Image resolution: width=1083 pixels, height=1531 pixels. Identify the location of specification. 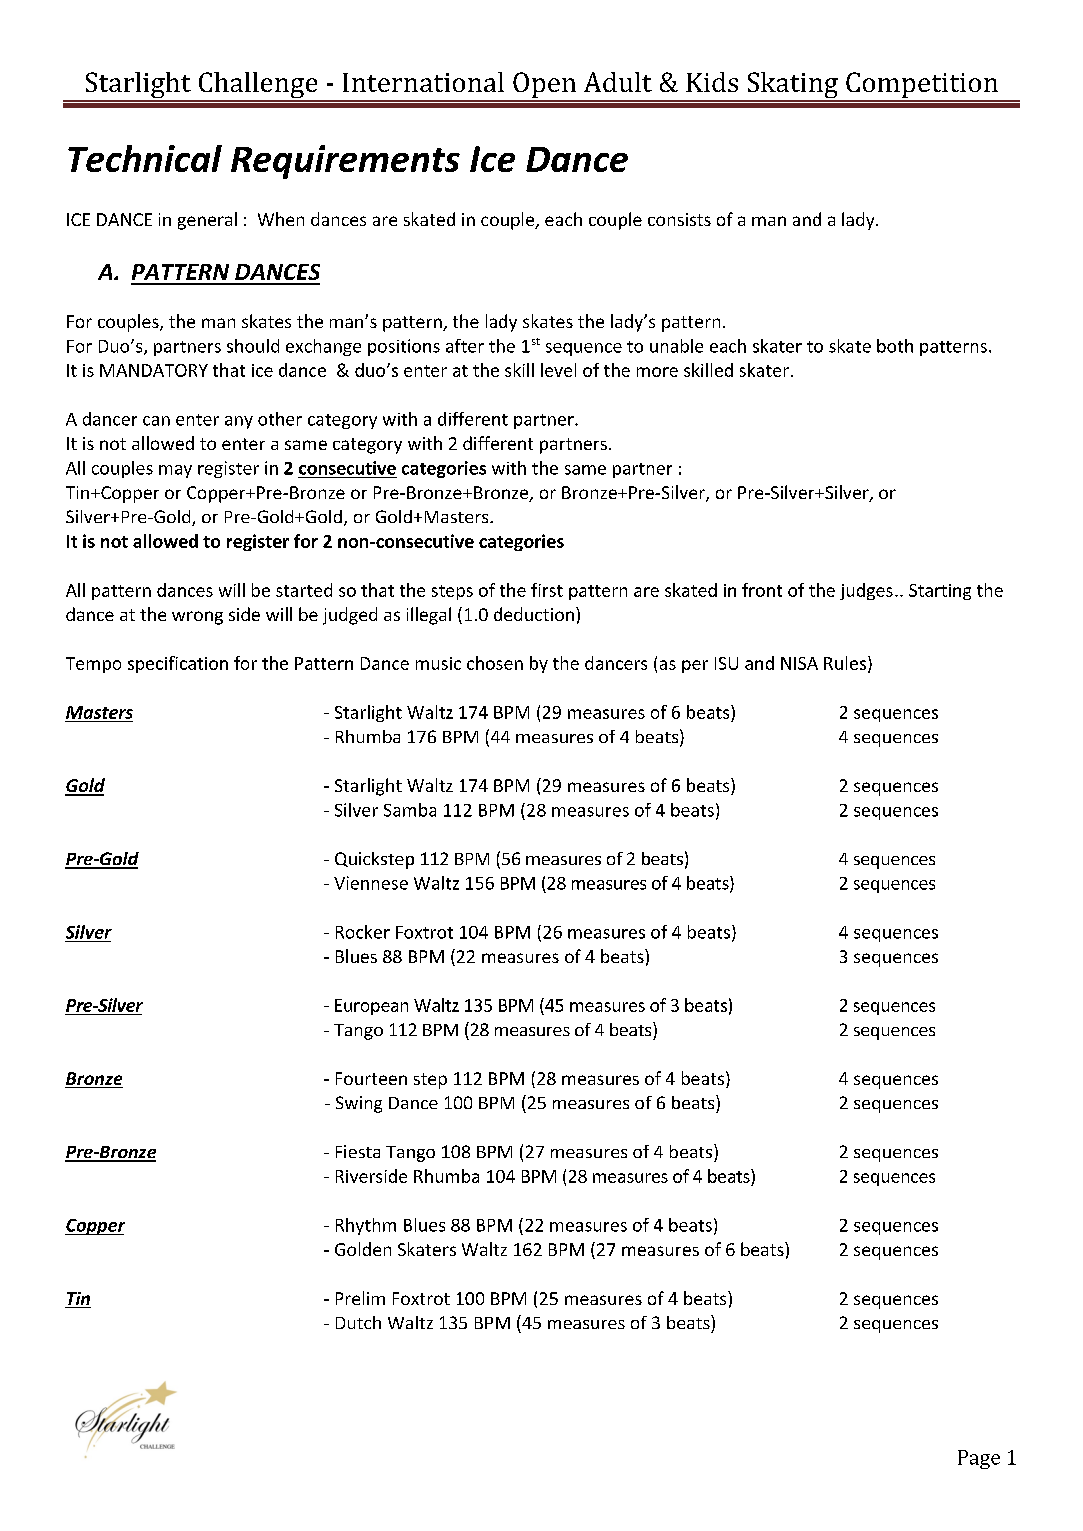
(178, 664).
